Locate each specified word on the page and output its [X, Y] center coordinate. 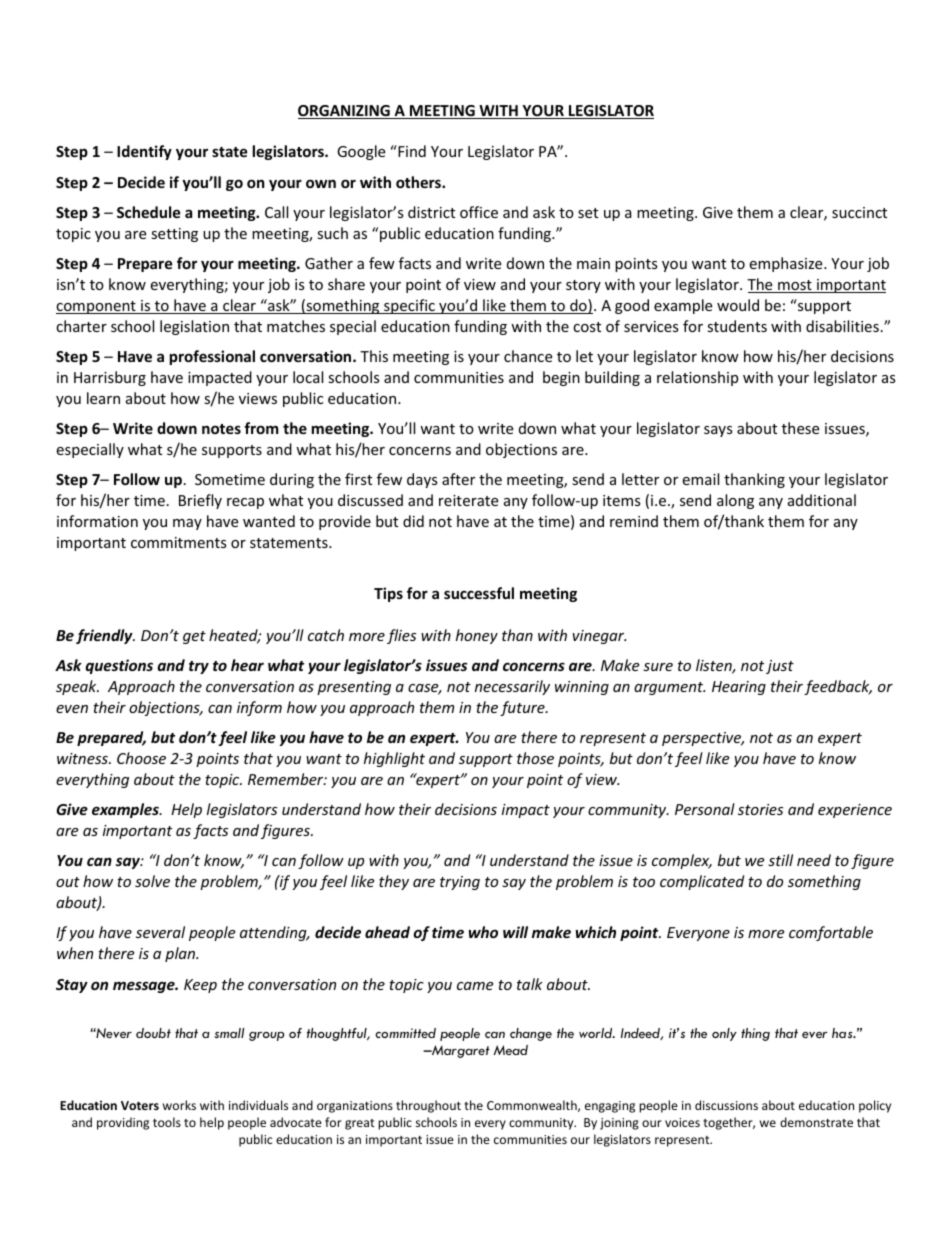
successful [479, 593]
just [780, 667]
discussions [726, 1105]
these [800, 428]
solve [152, 881]
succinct [859, 212]
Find [411, 151]
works [179, 1105]
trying [460, 883]
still [780, 860]
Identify [144, 152]
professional [212, 357]
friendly [105, 636]
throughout [428, 1106]
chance [528, 356]
